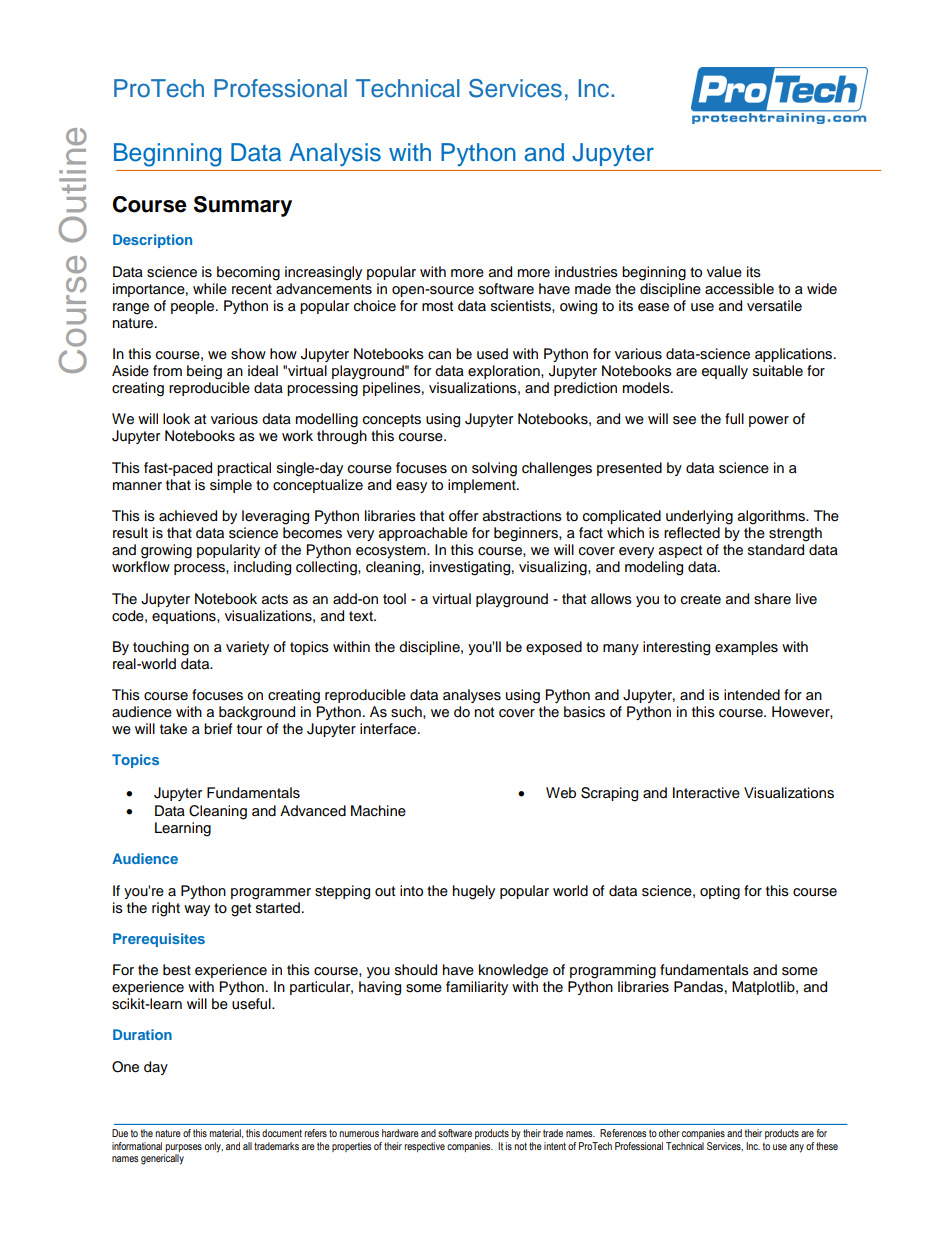 The width and height of the screenshot is (952, 1233). I want to click on variety, so click(247, 648).
